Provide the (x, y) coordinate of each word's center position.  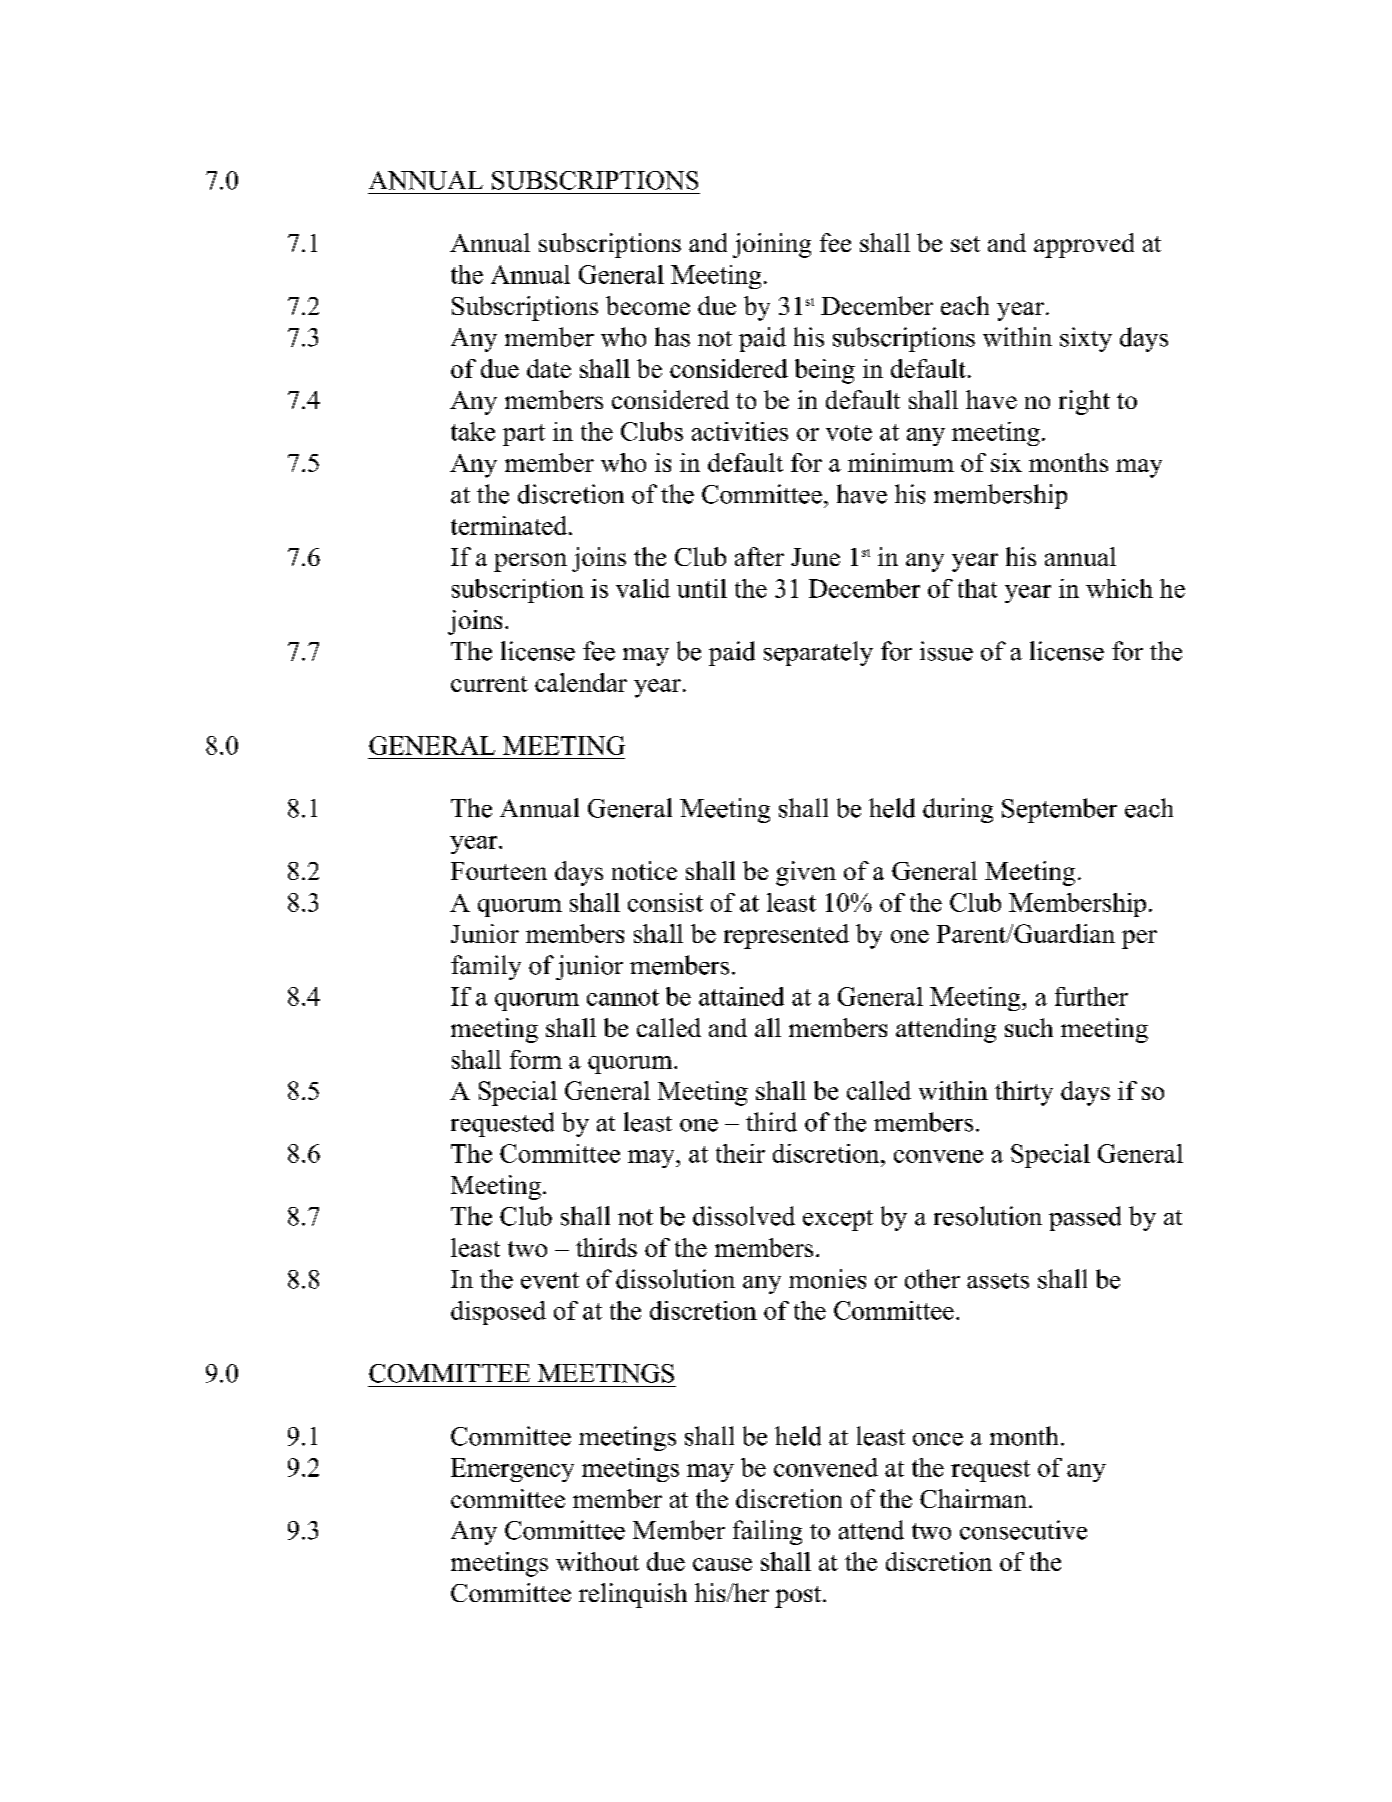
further (1091, 996)
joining (772, 245)
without (597, 1561)
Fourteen (499, 871)
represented (786, 936)
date (549, 368)
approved (1084, 245)
